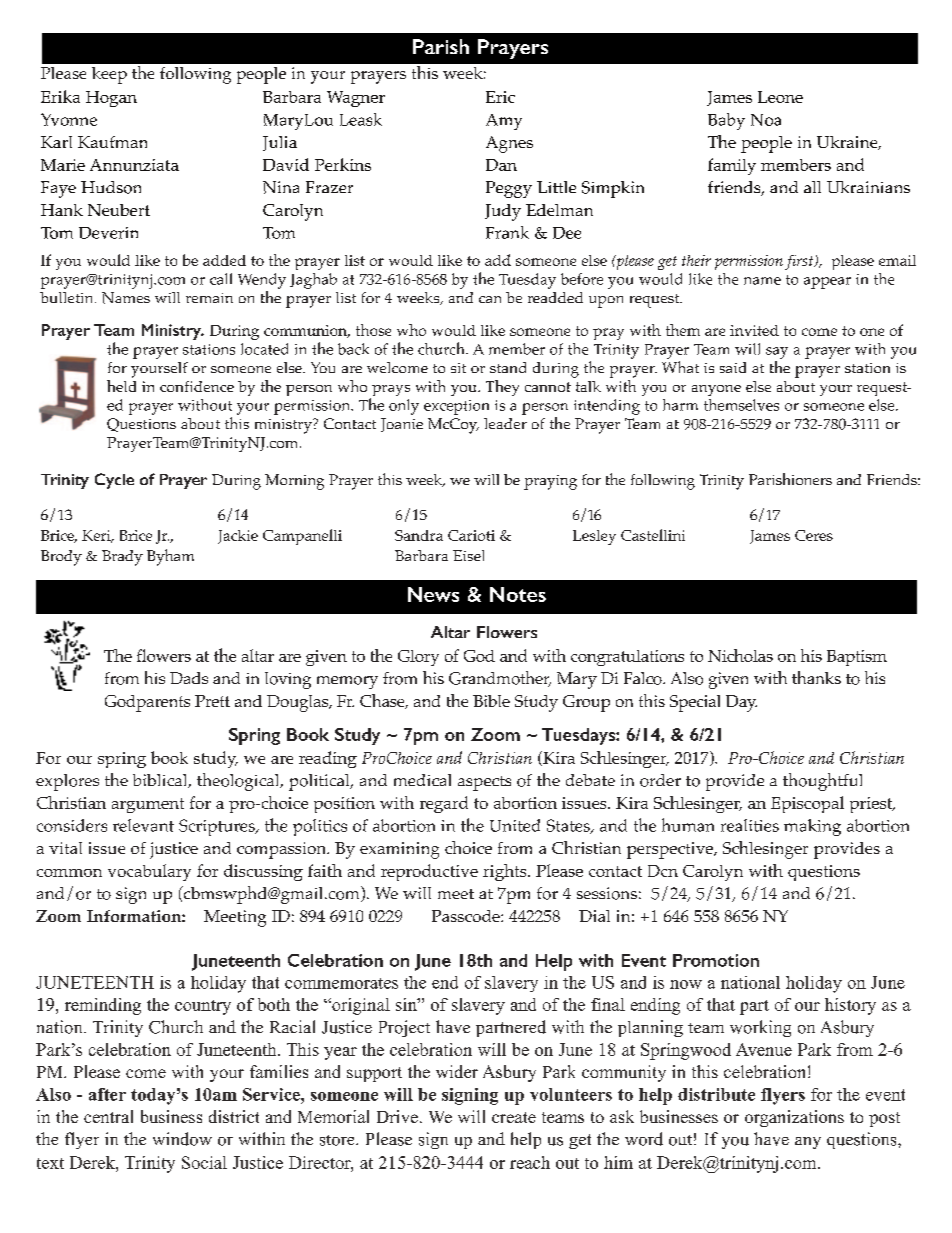 This document has height=1233, width=952. What do you see at coordinates (504, 122) in the document?
I see `Amy` at bounding box center [504, 122].
